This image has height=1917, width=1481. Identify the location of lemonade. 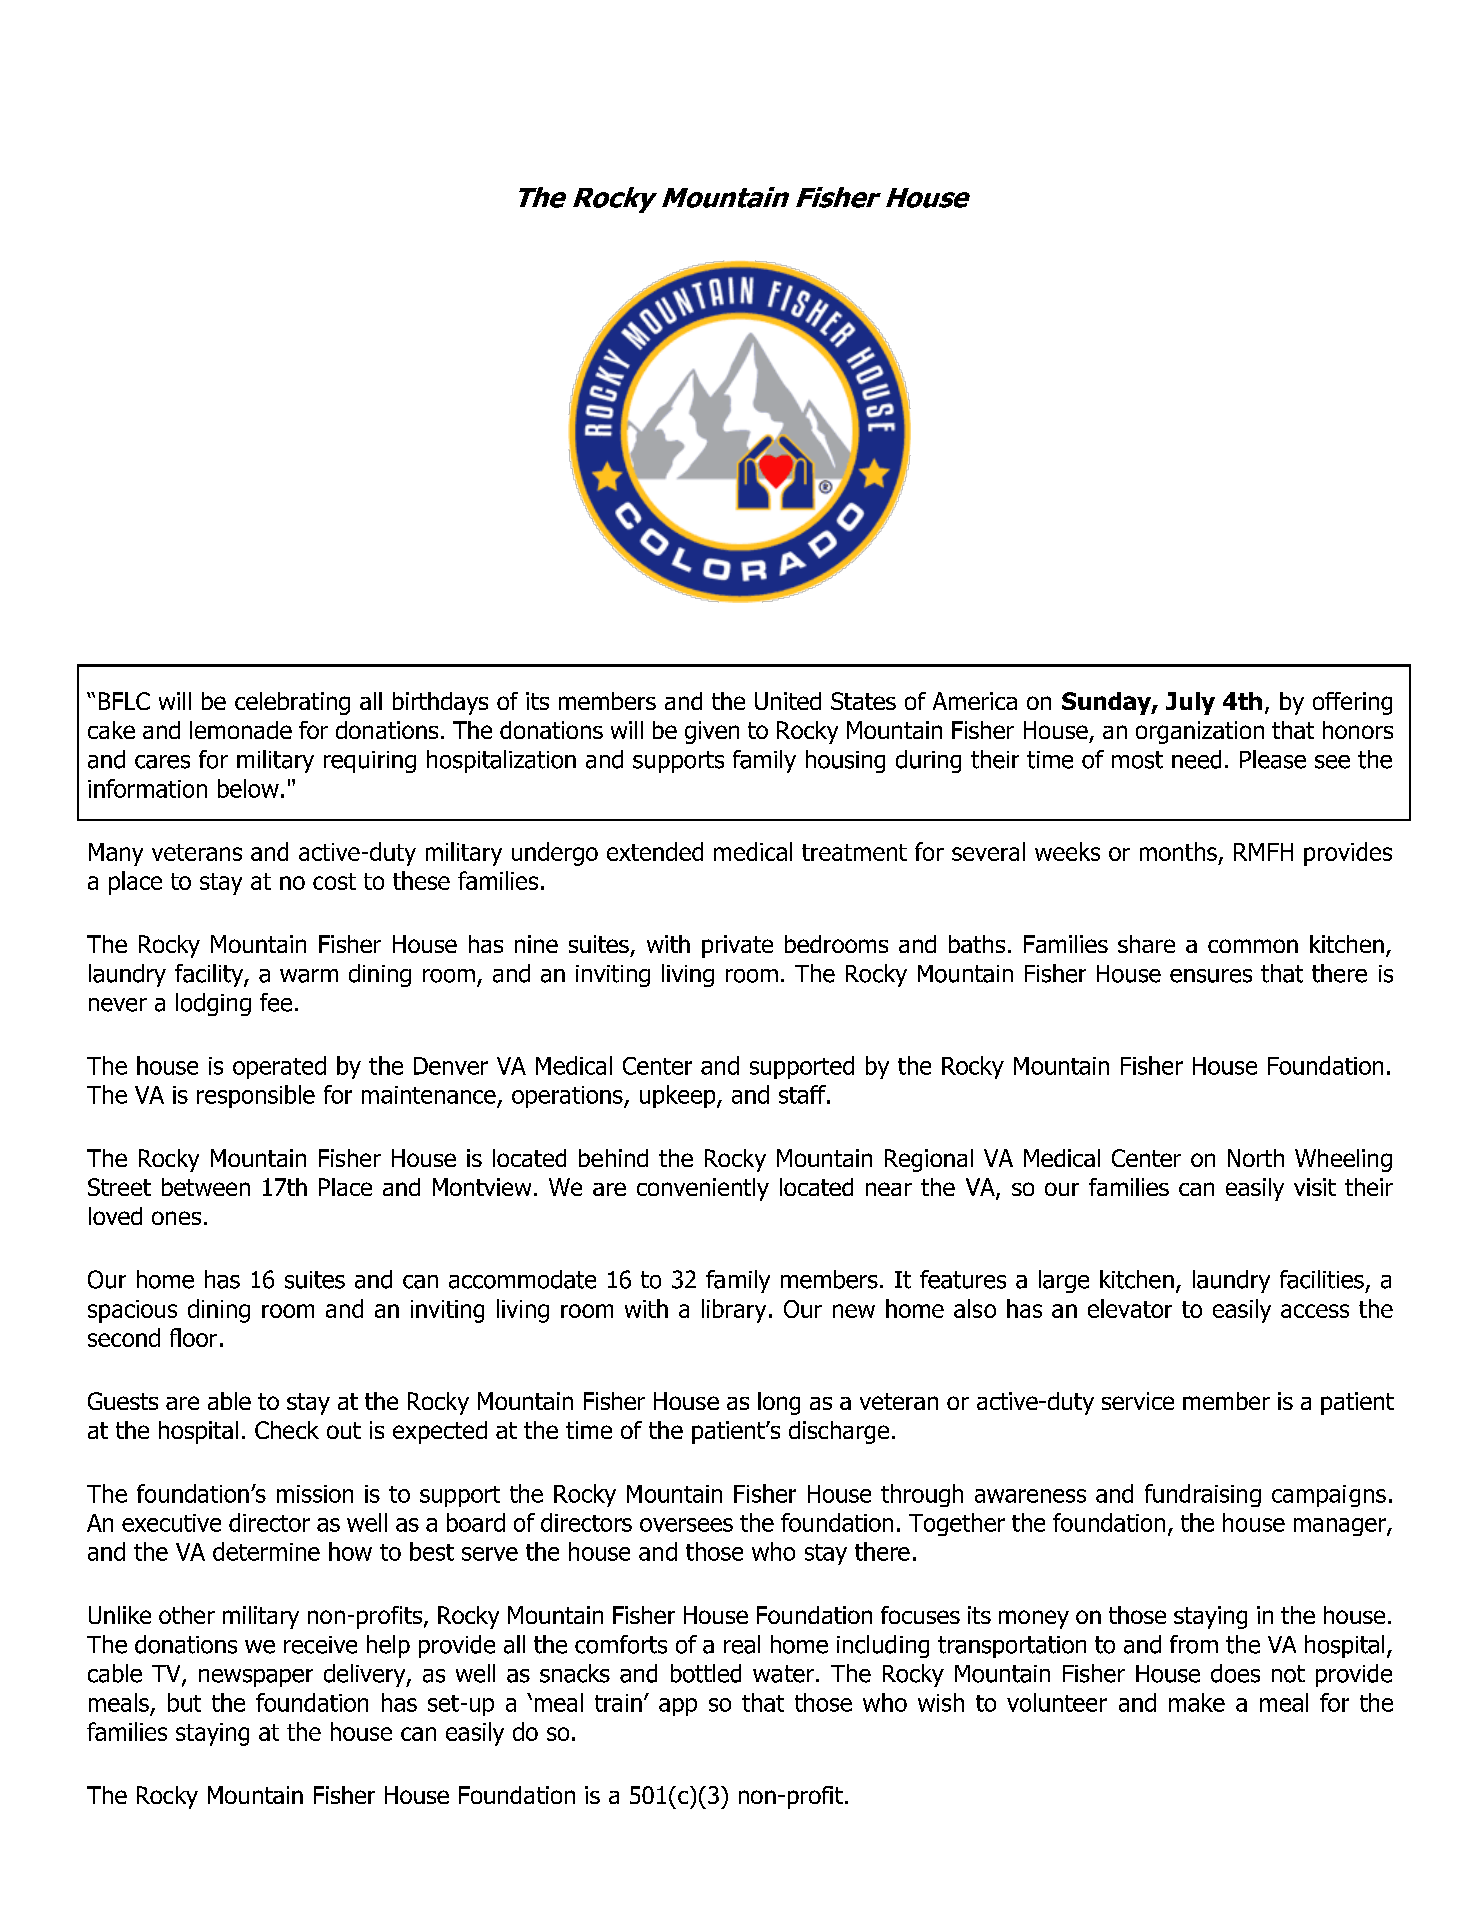
(241, 730).
